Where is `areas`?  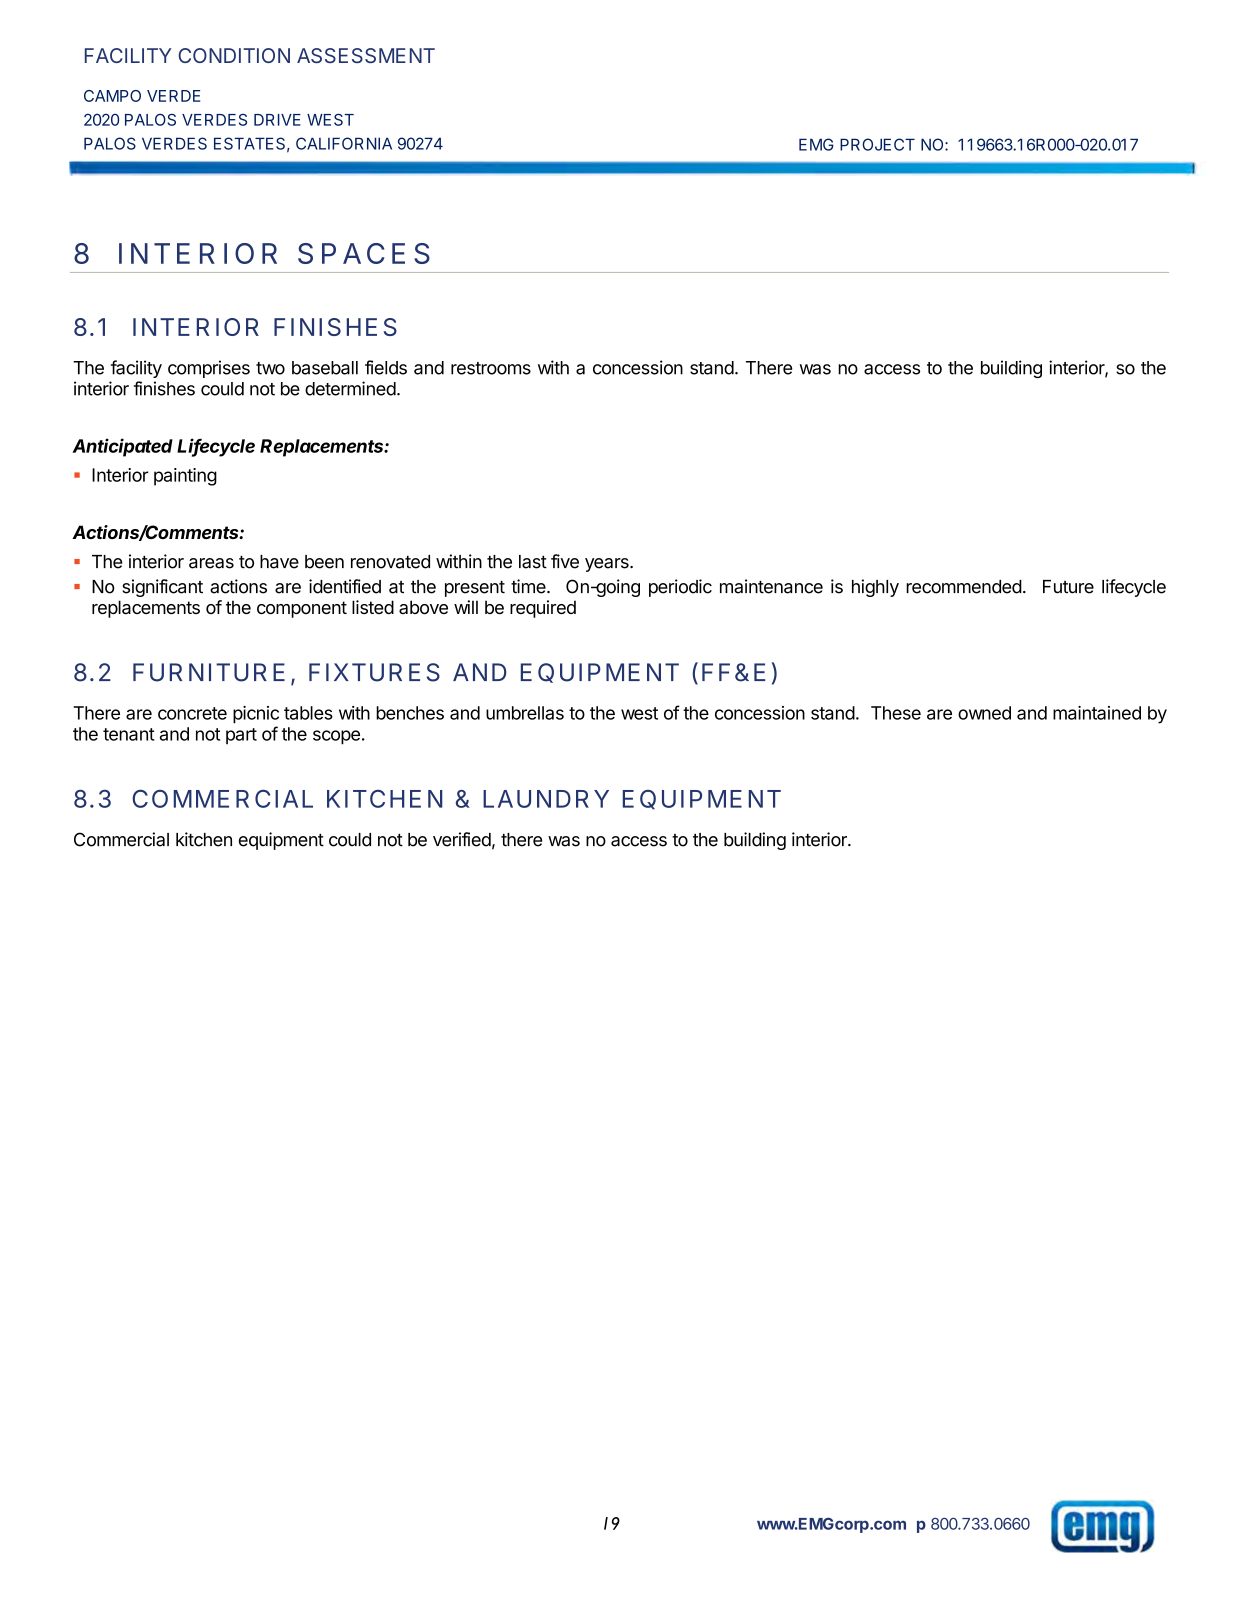
areas is located at coordinates (211, 563).
